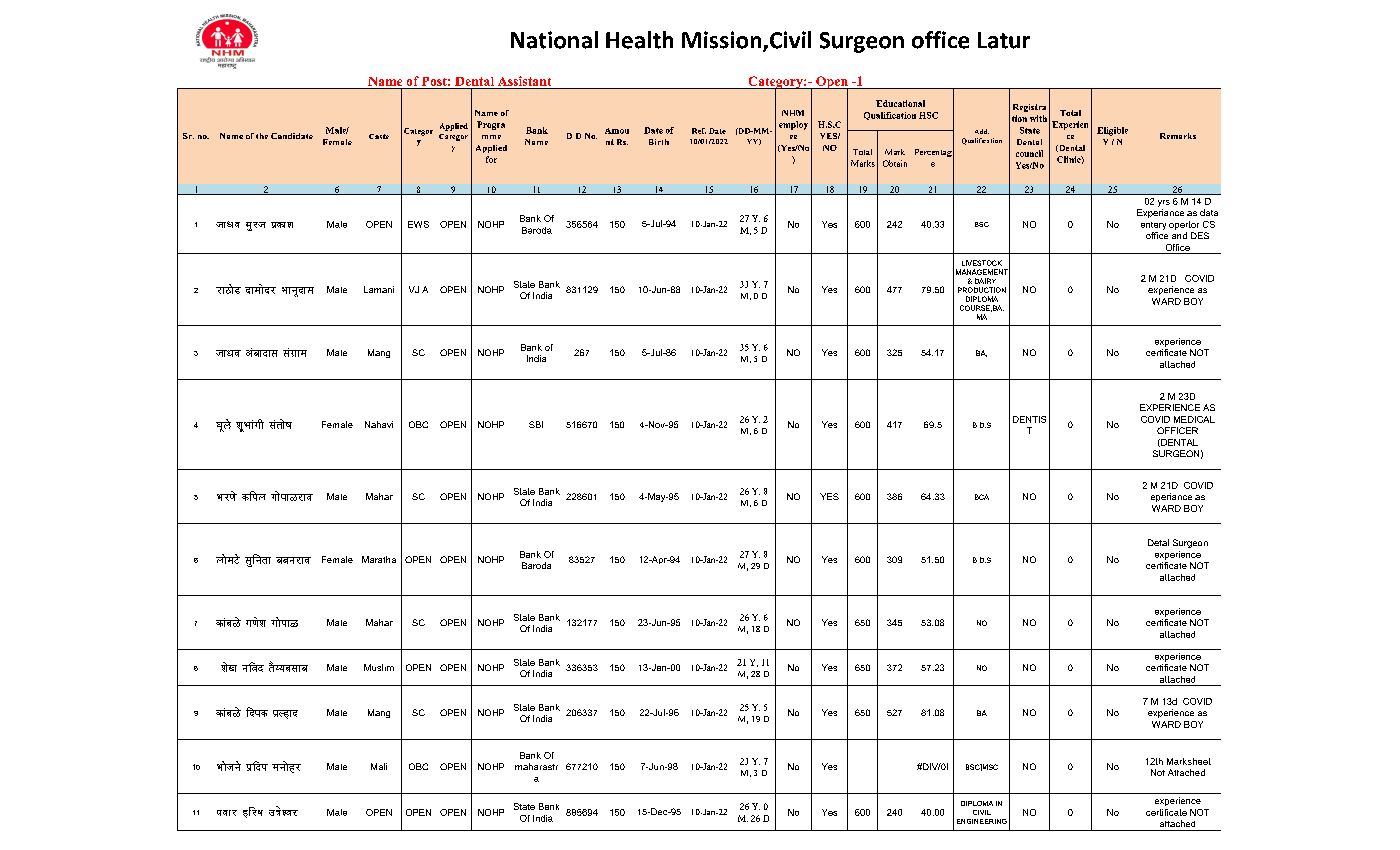 Image resolution: width=1400 pixels, height=850 pixels. What do you see at coordinates (639, 40) in the screenshot?
I see `Health` at bounding box center [639, 40].
